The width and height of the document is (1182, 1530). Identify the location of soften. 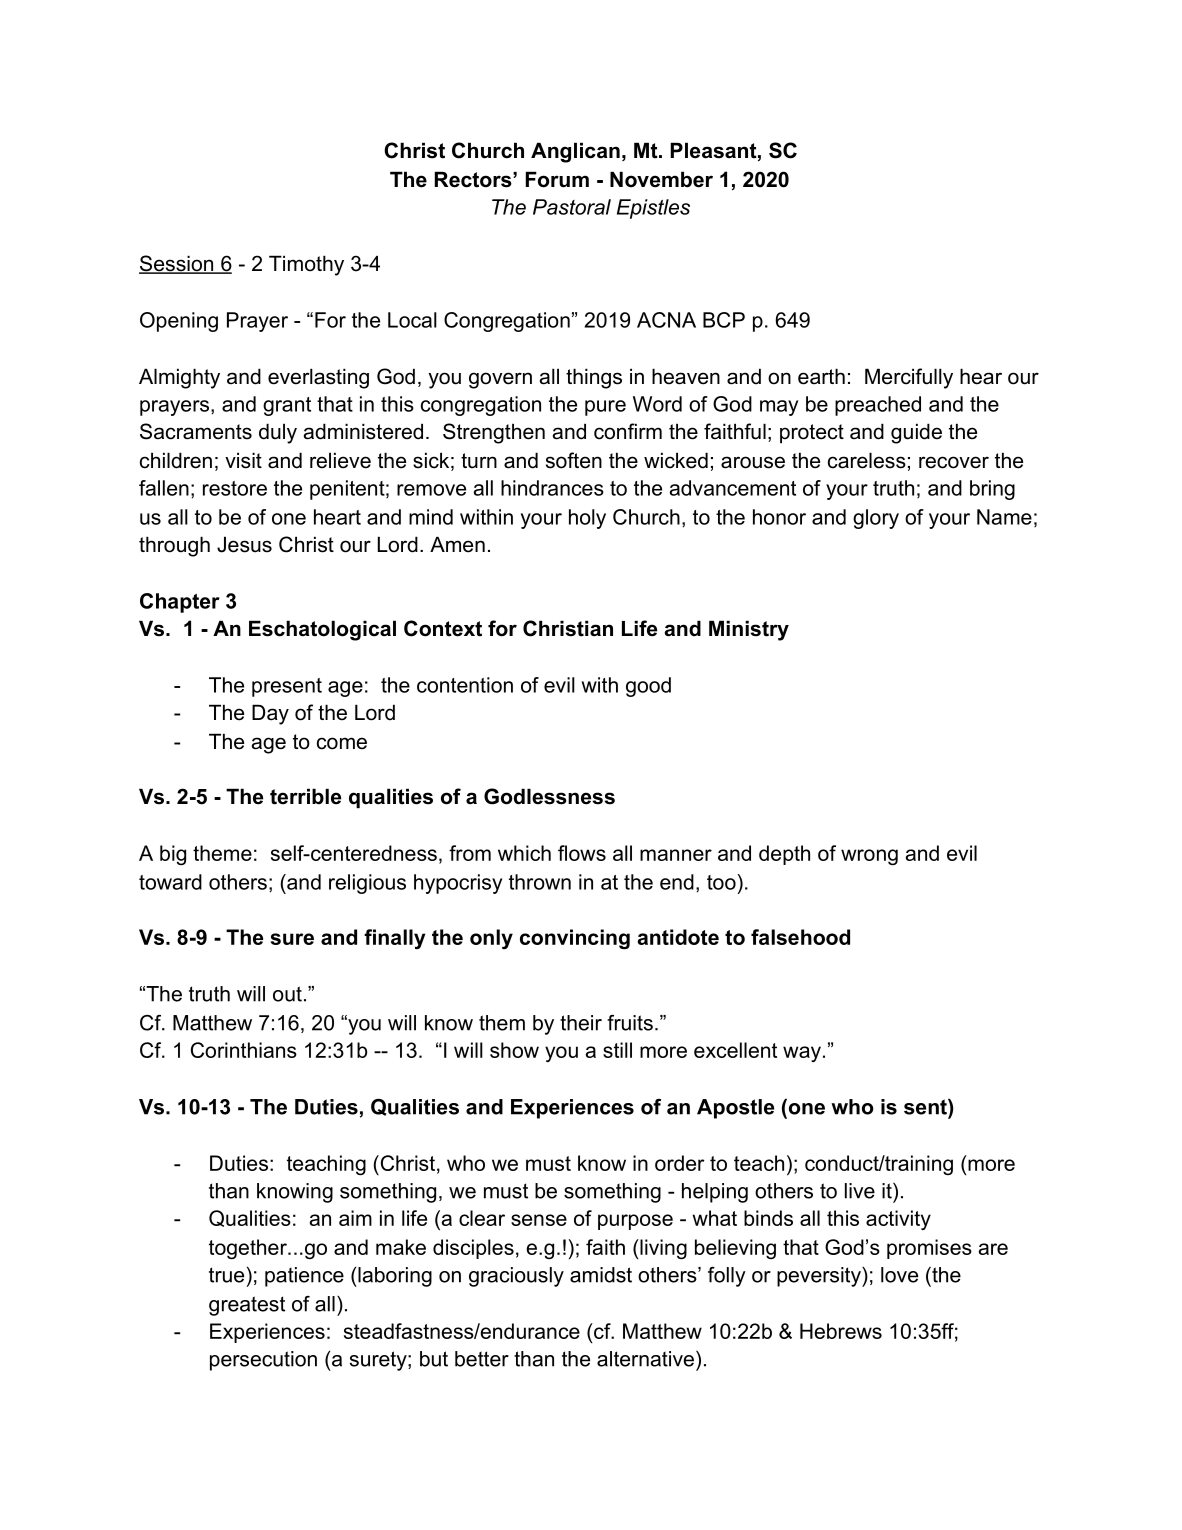
(574, 460).
